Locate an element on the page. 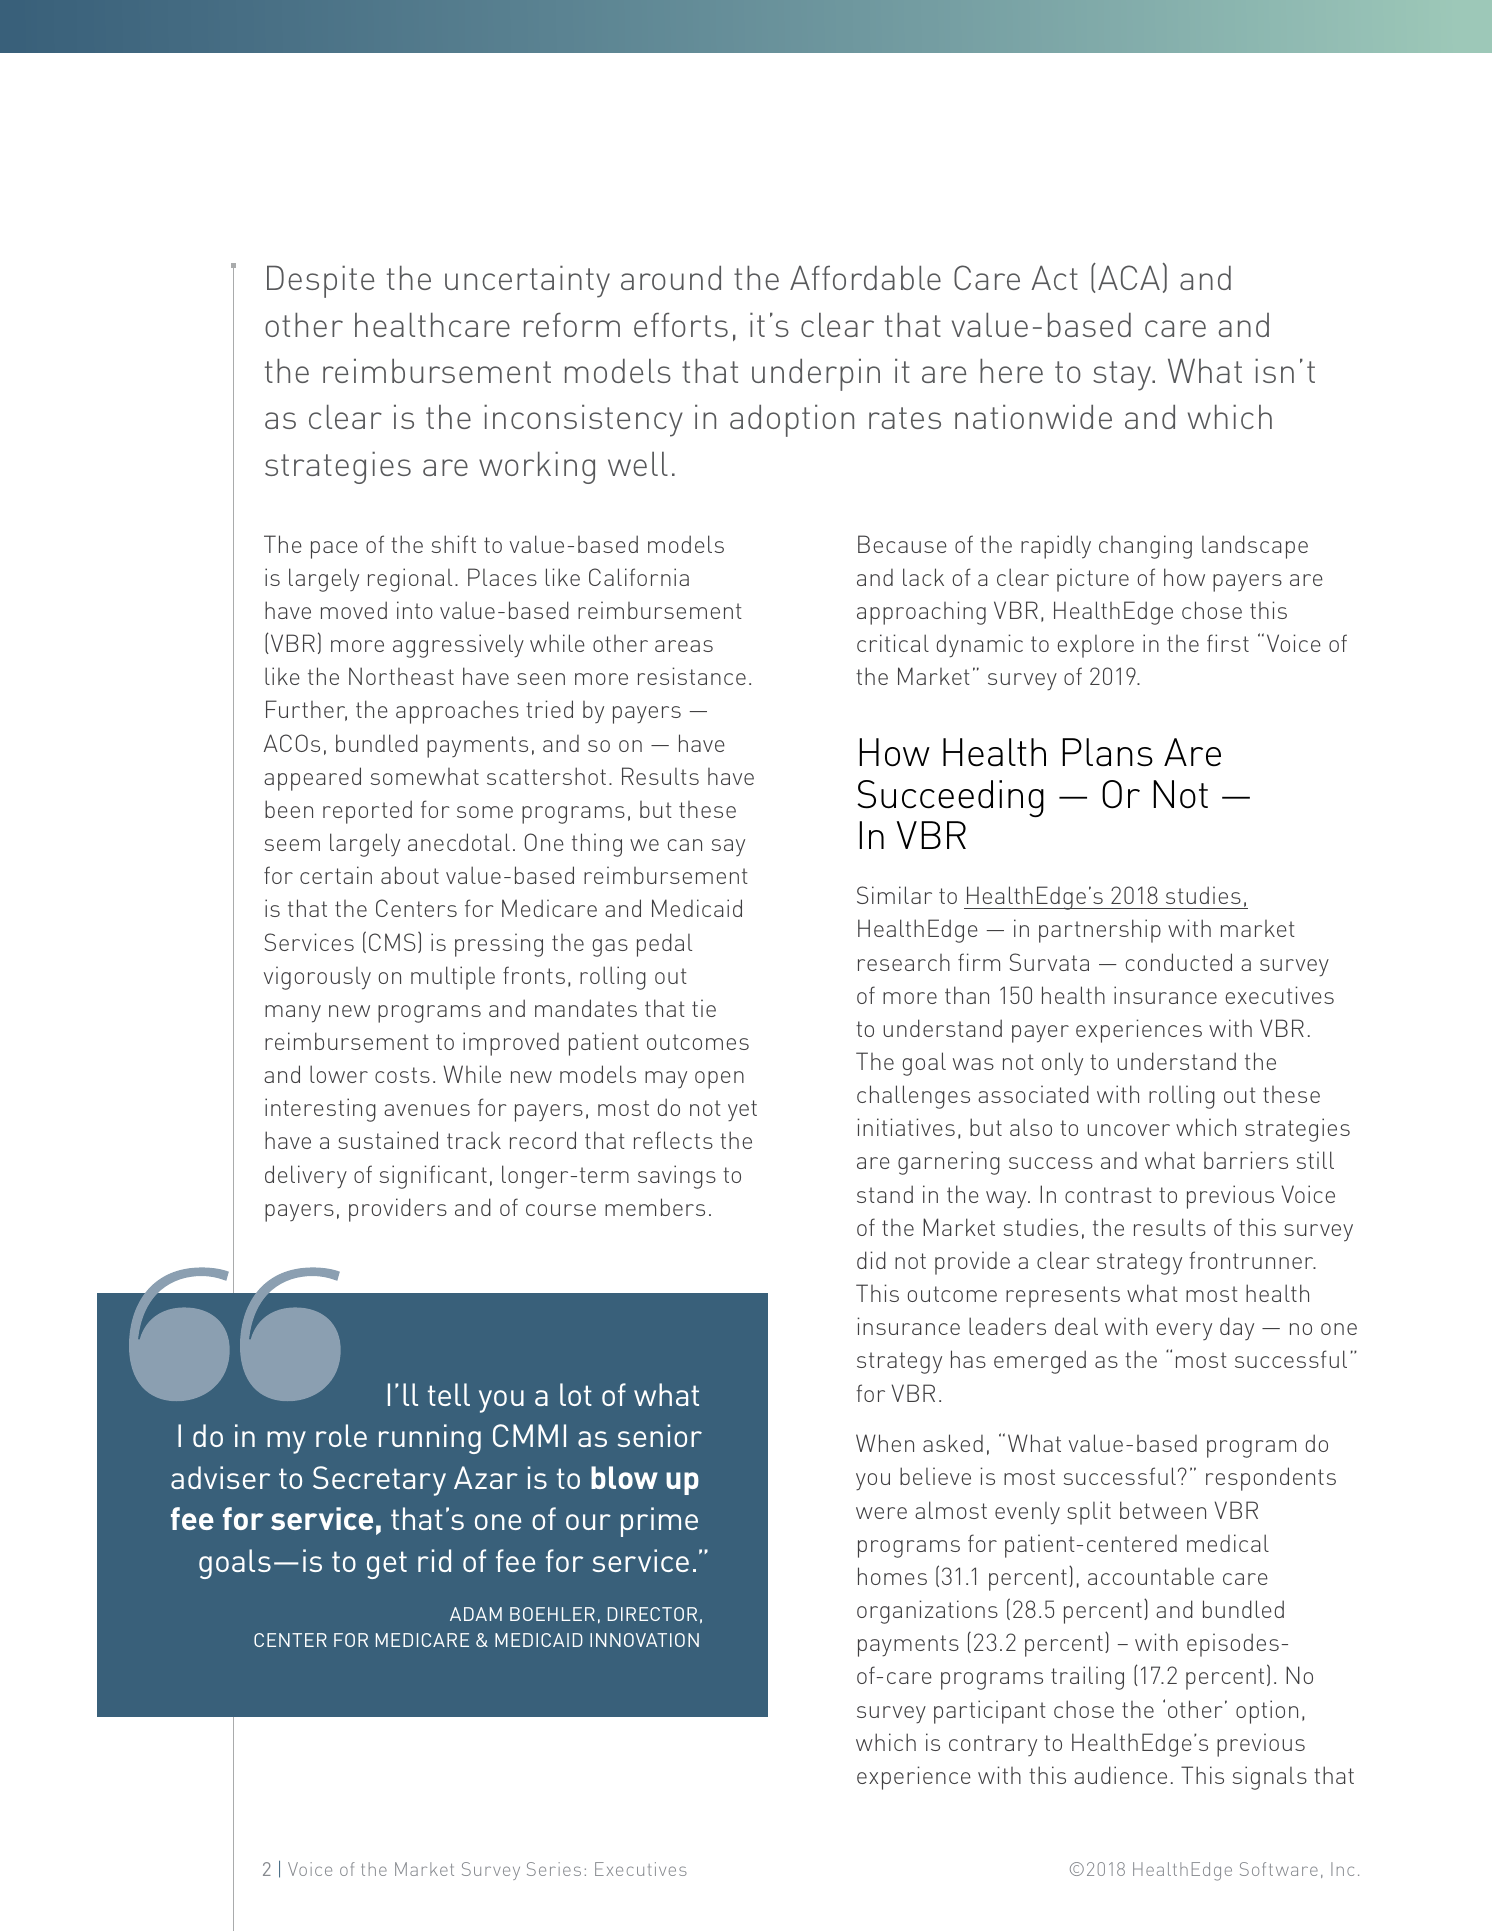 This image has width=1492, height=1931. underpin is located at coordinates (816, 374).
